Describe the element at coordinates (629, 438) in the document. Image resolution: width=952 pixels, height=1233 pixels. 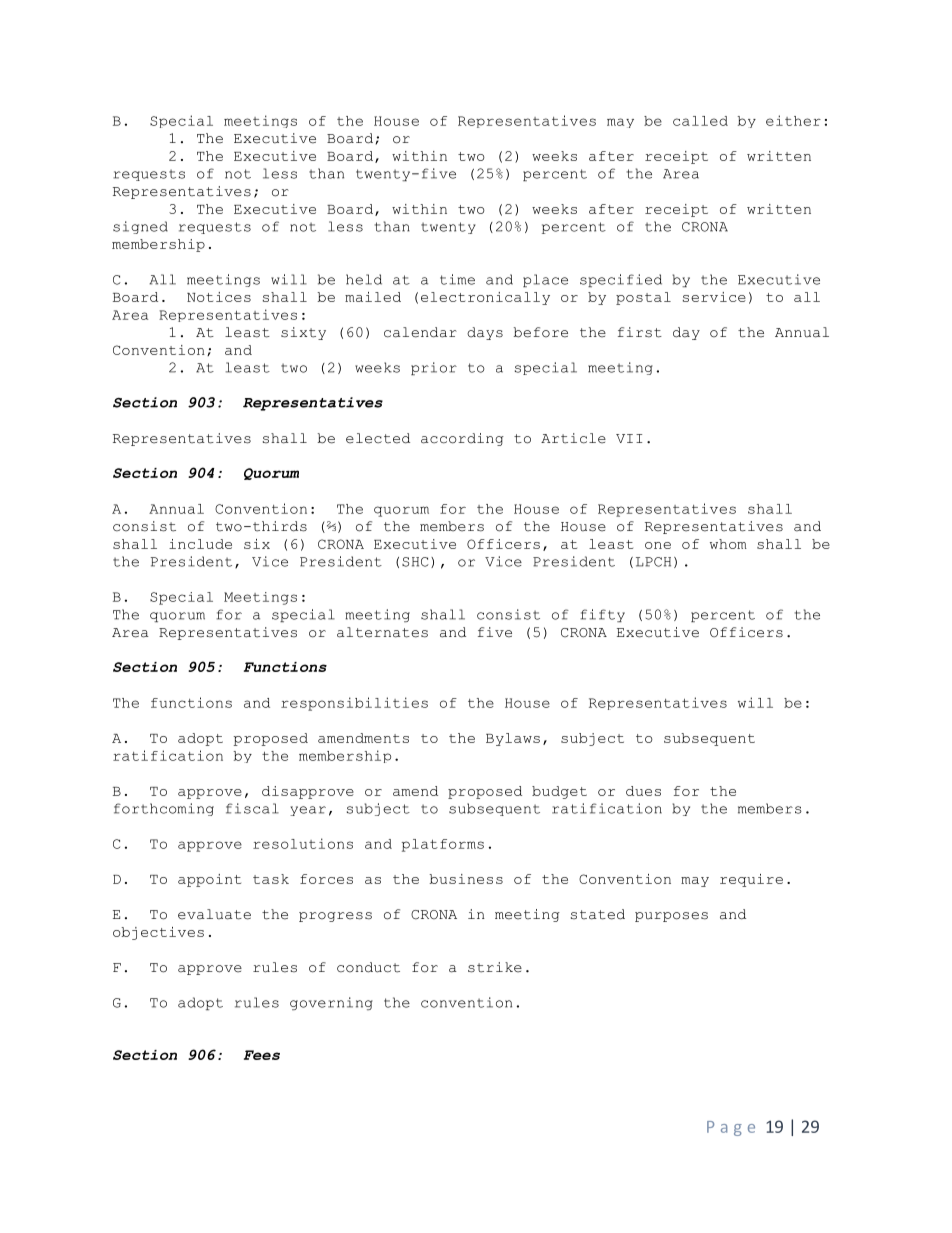
I see `VII` at that location.
